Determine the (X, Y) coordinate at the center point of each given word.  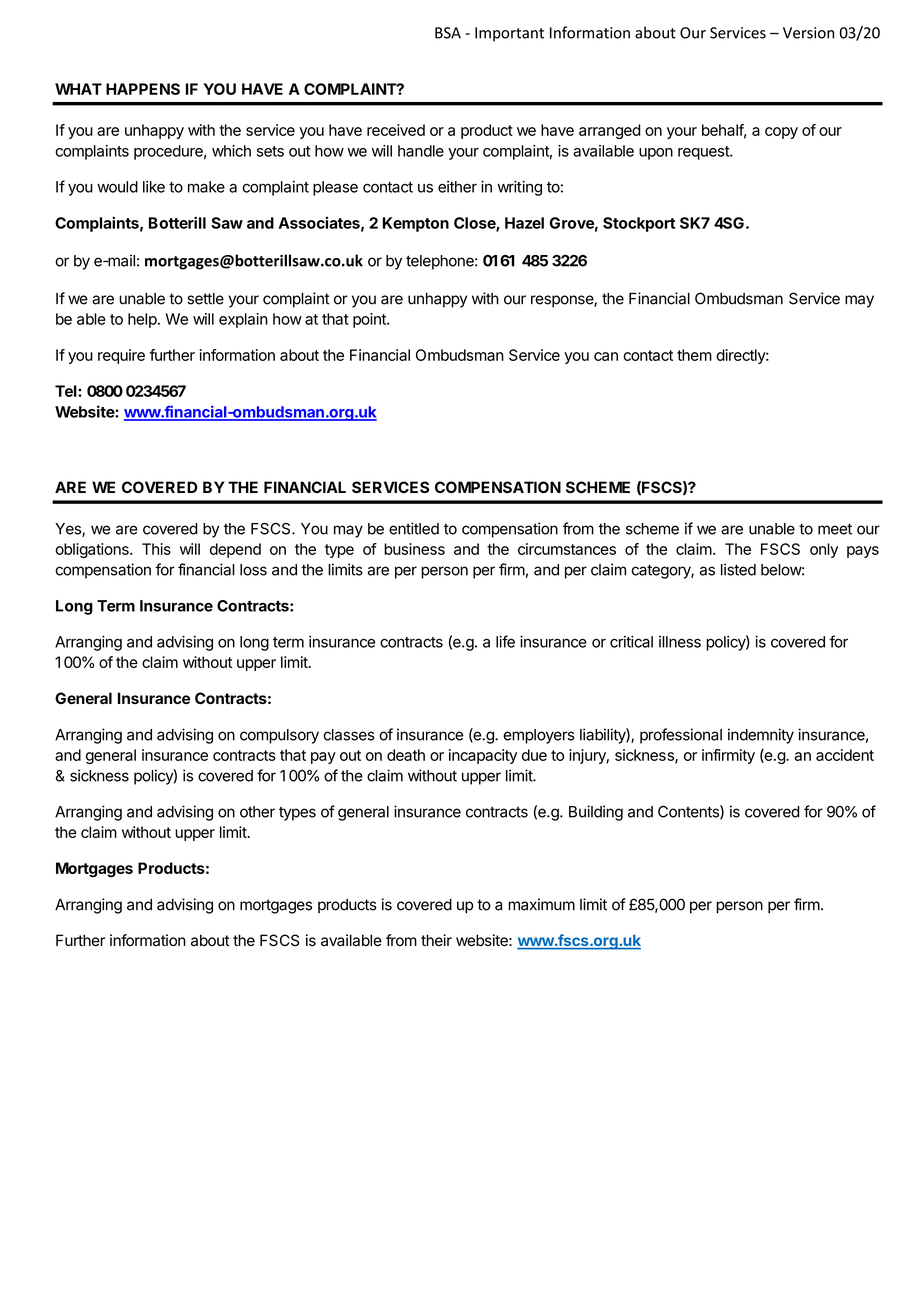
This (156, 549)
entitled (414, 528)
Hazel (524, 223)
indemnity (761, 736)
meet (835, 529)
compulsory (279, 736)
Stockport (639, 224)
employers (539, 736)
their (436, 940)
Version (808, 33)
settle (205, 299)
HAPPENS (143, 89)
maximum (541, 904)
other (257, 812)
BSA (448, 33)
